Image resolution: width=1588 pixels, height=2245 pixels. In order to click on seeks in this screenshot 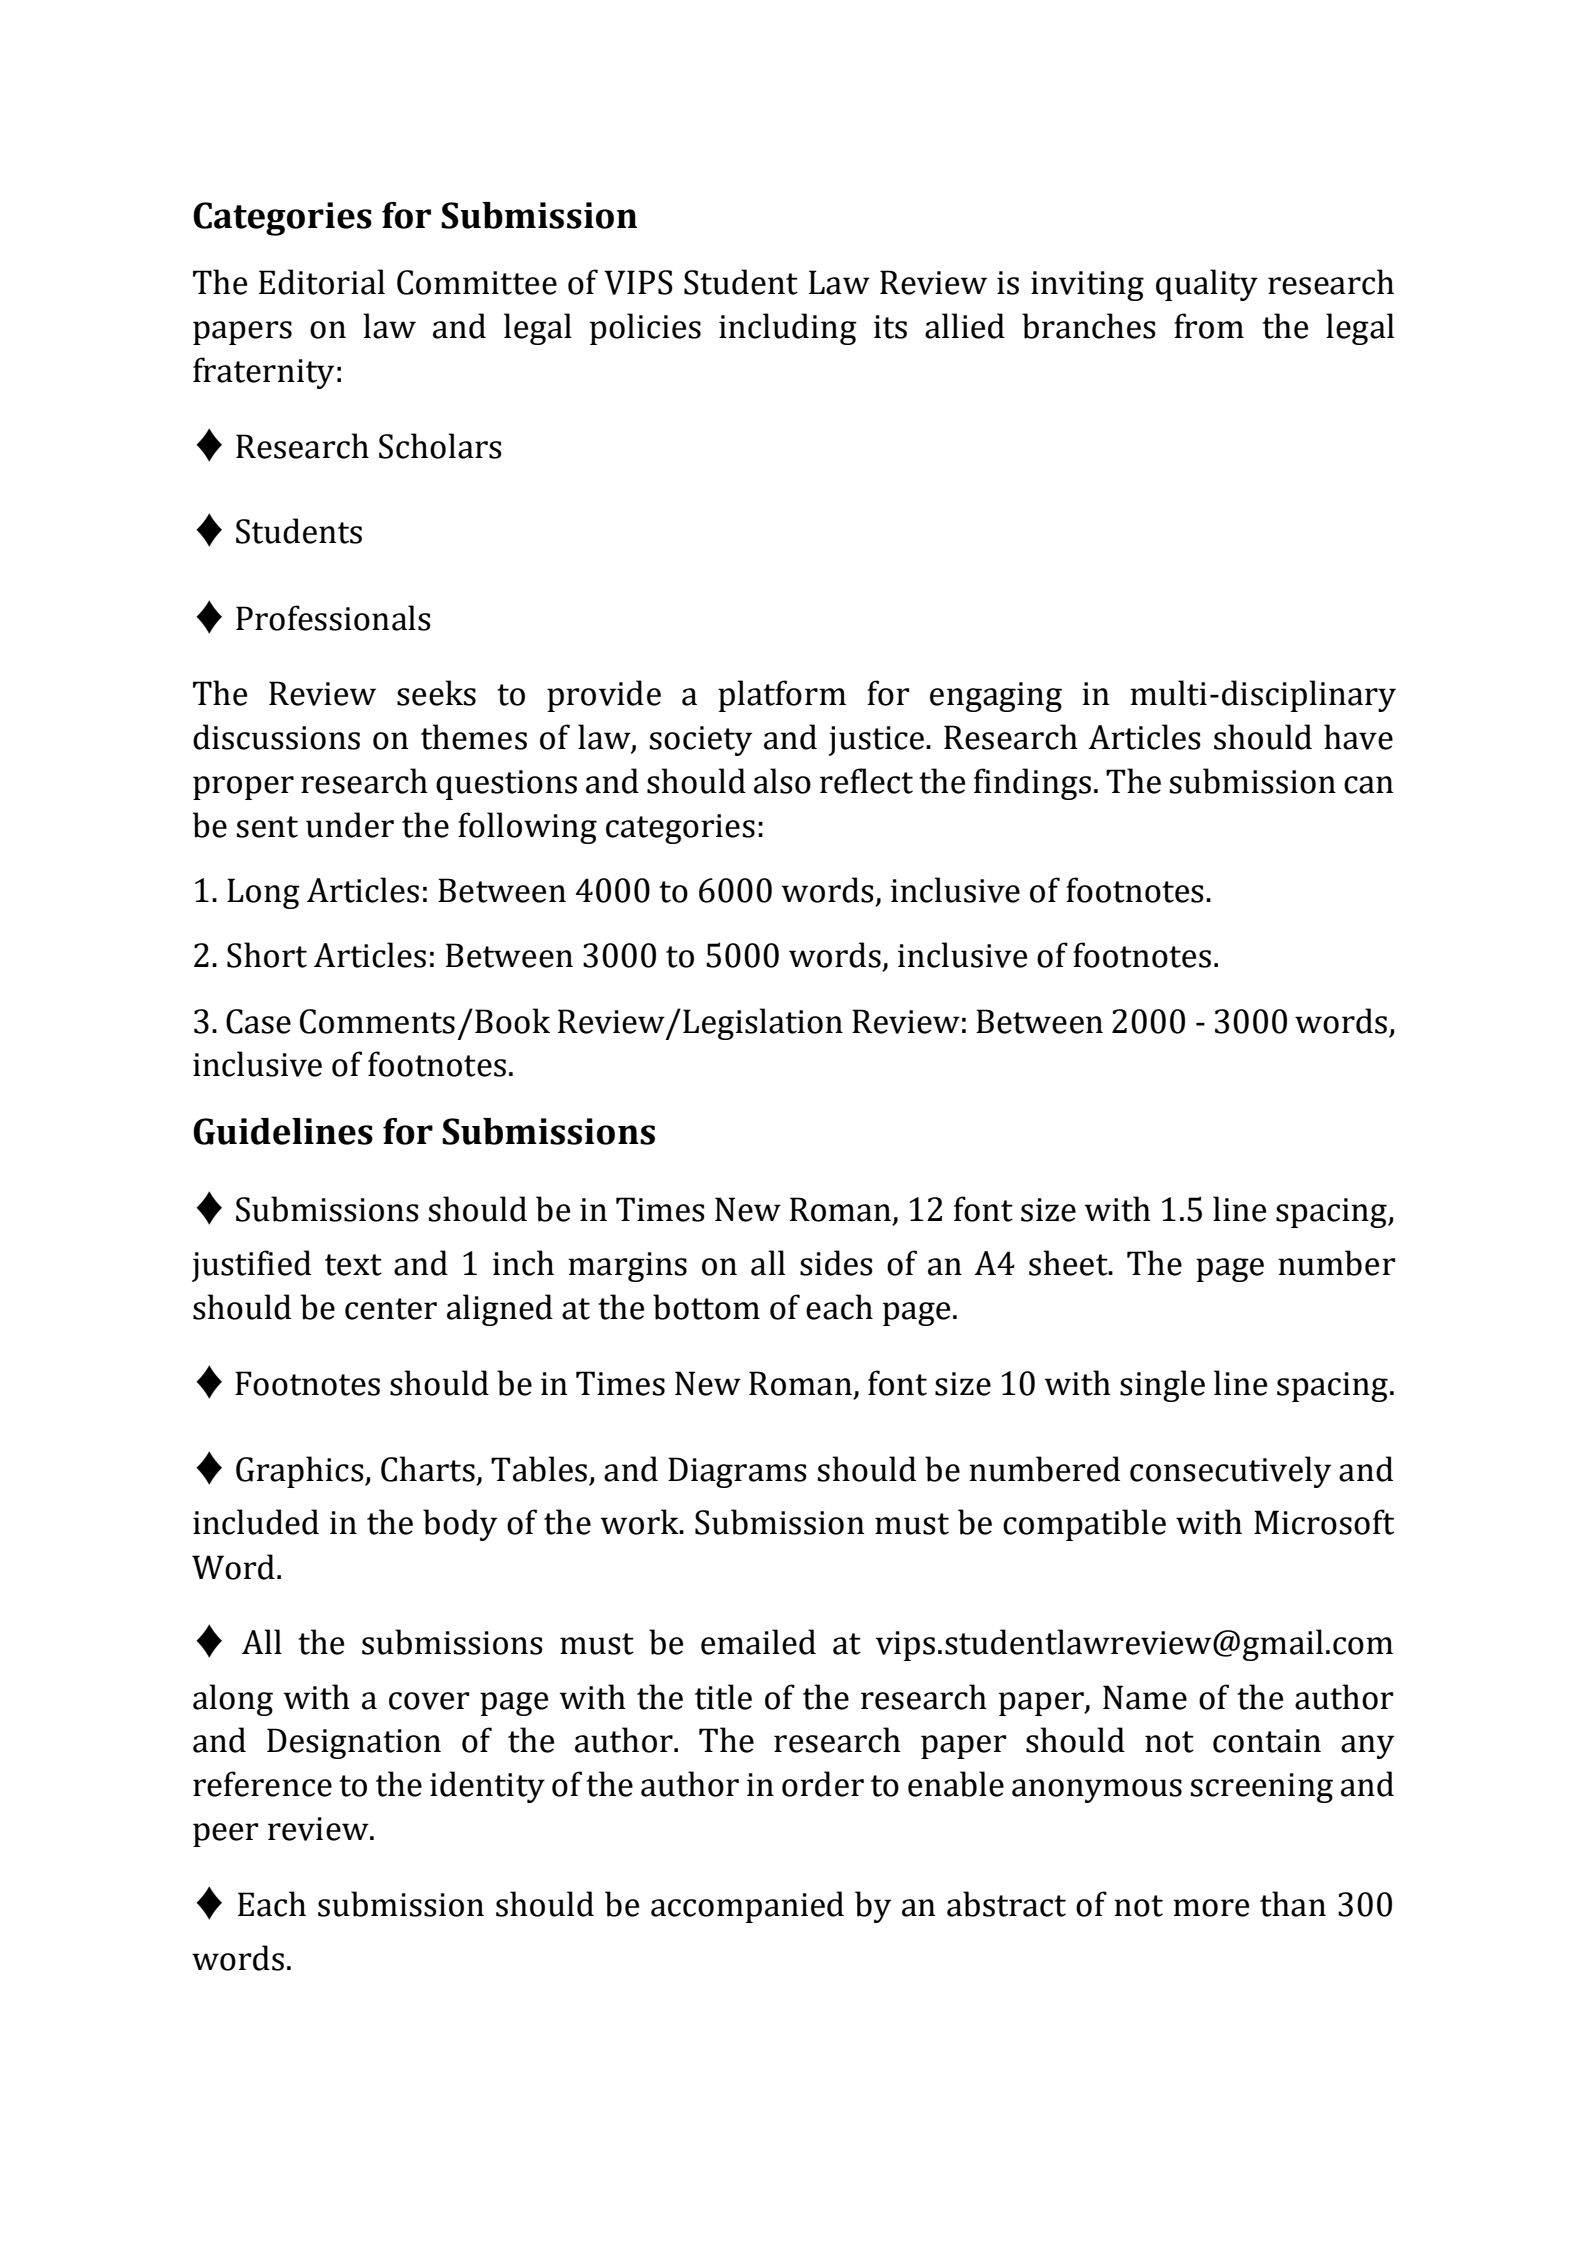, I will do `click(436, 693)`.
